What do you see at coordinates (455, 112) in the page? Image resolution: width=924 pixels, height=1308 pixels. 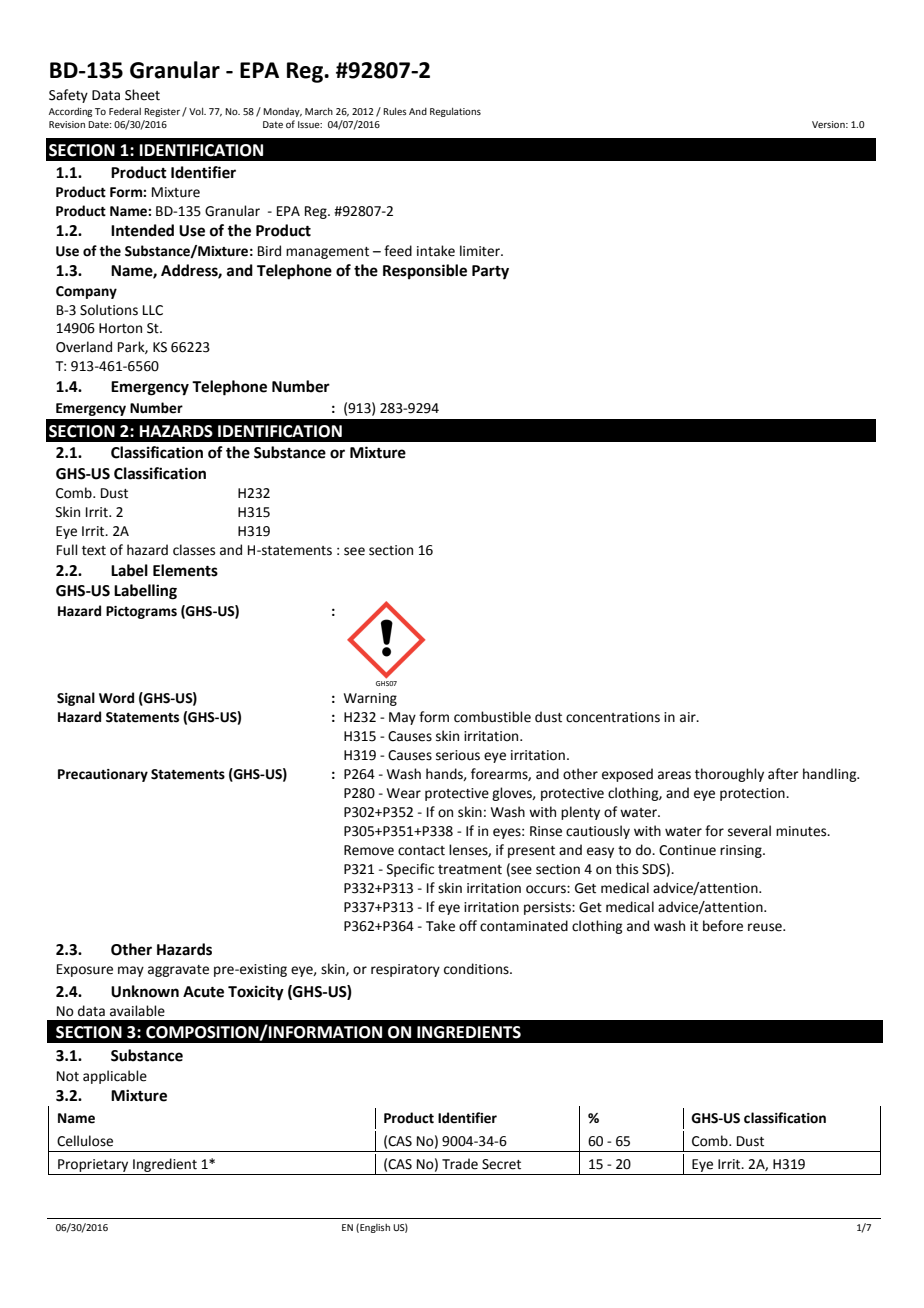 I see `Regulations` at bounding box center [455, 112].
